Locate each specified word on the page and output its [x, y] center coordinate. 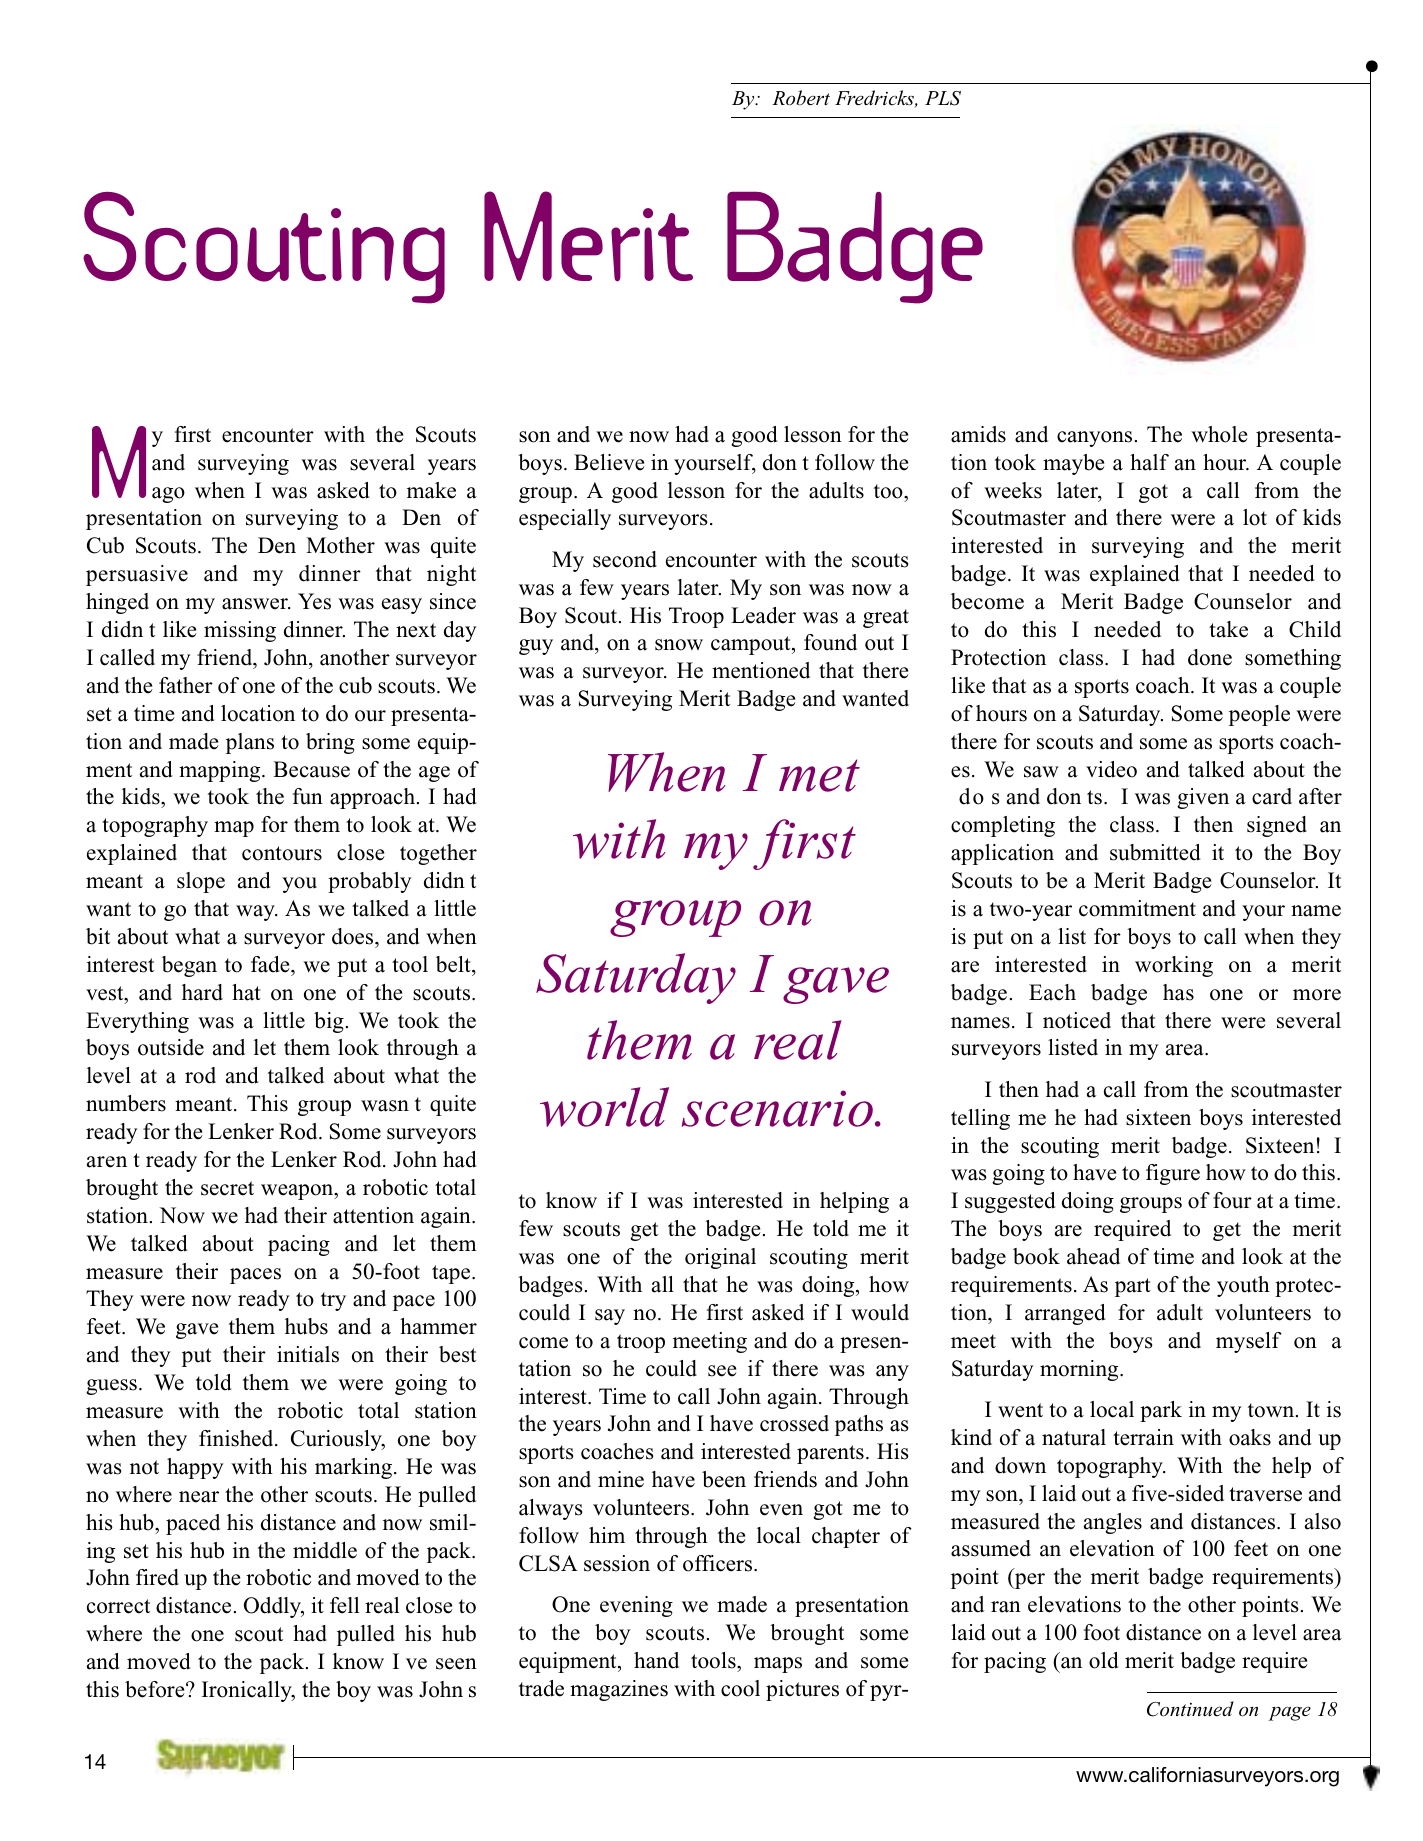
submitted [1155, 852]
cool [740, 1688]
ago [168, 495]
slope [201, 882]
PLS [943, 98]
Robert [801, 98]
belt [454, 964]
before [156, 1689]
